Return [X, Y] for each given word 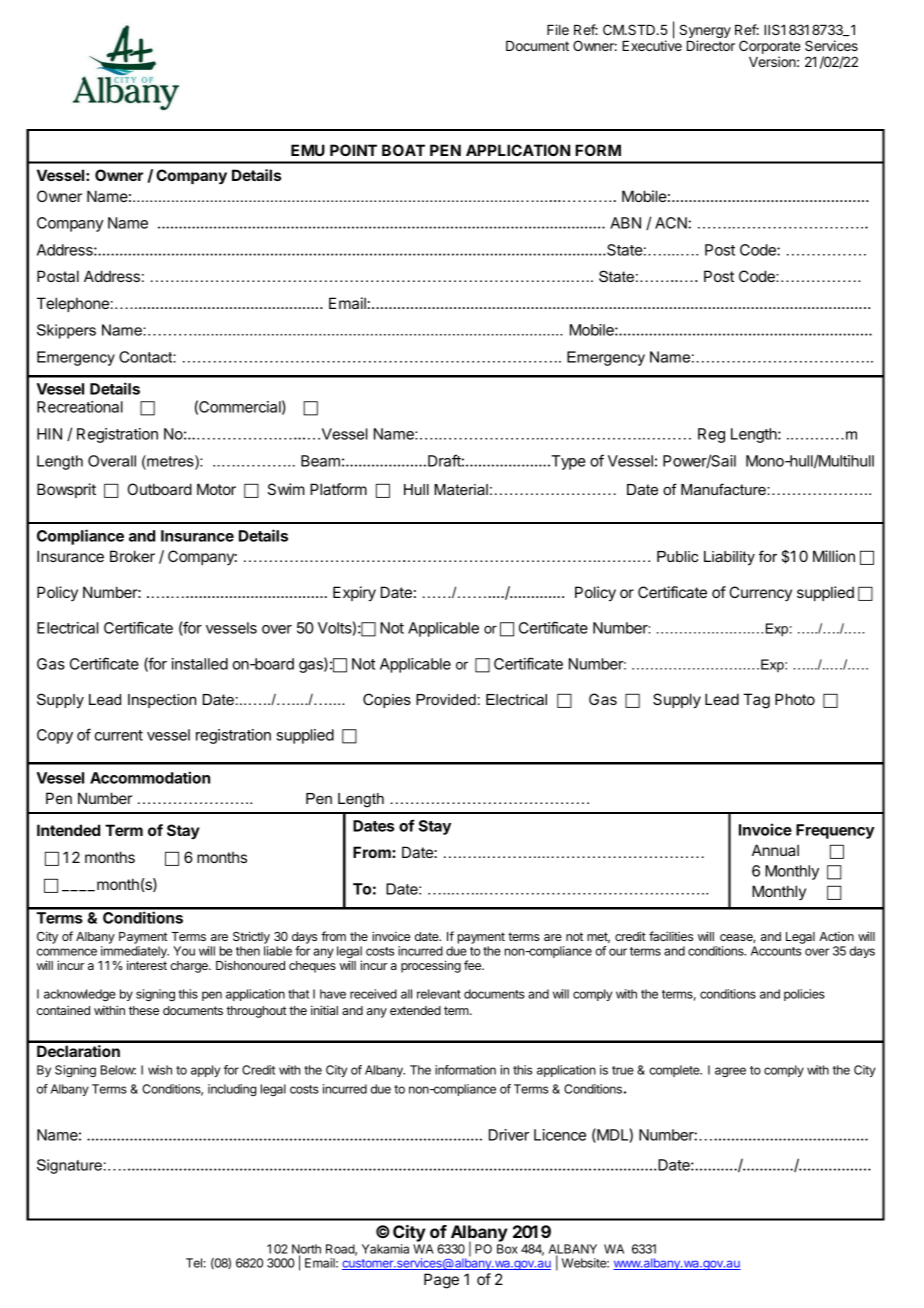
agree [730, 1072]
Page [441, 1281]
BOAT [403, 150]
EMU [308, 150]
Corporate [769, 47]
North [306, 1250]
